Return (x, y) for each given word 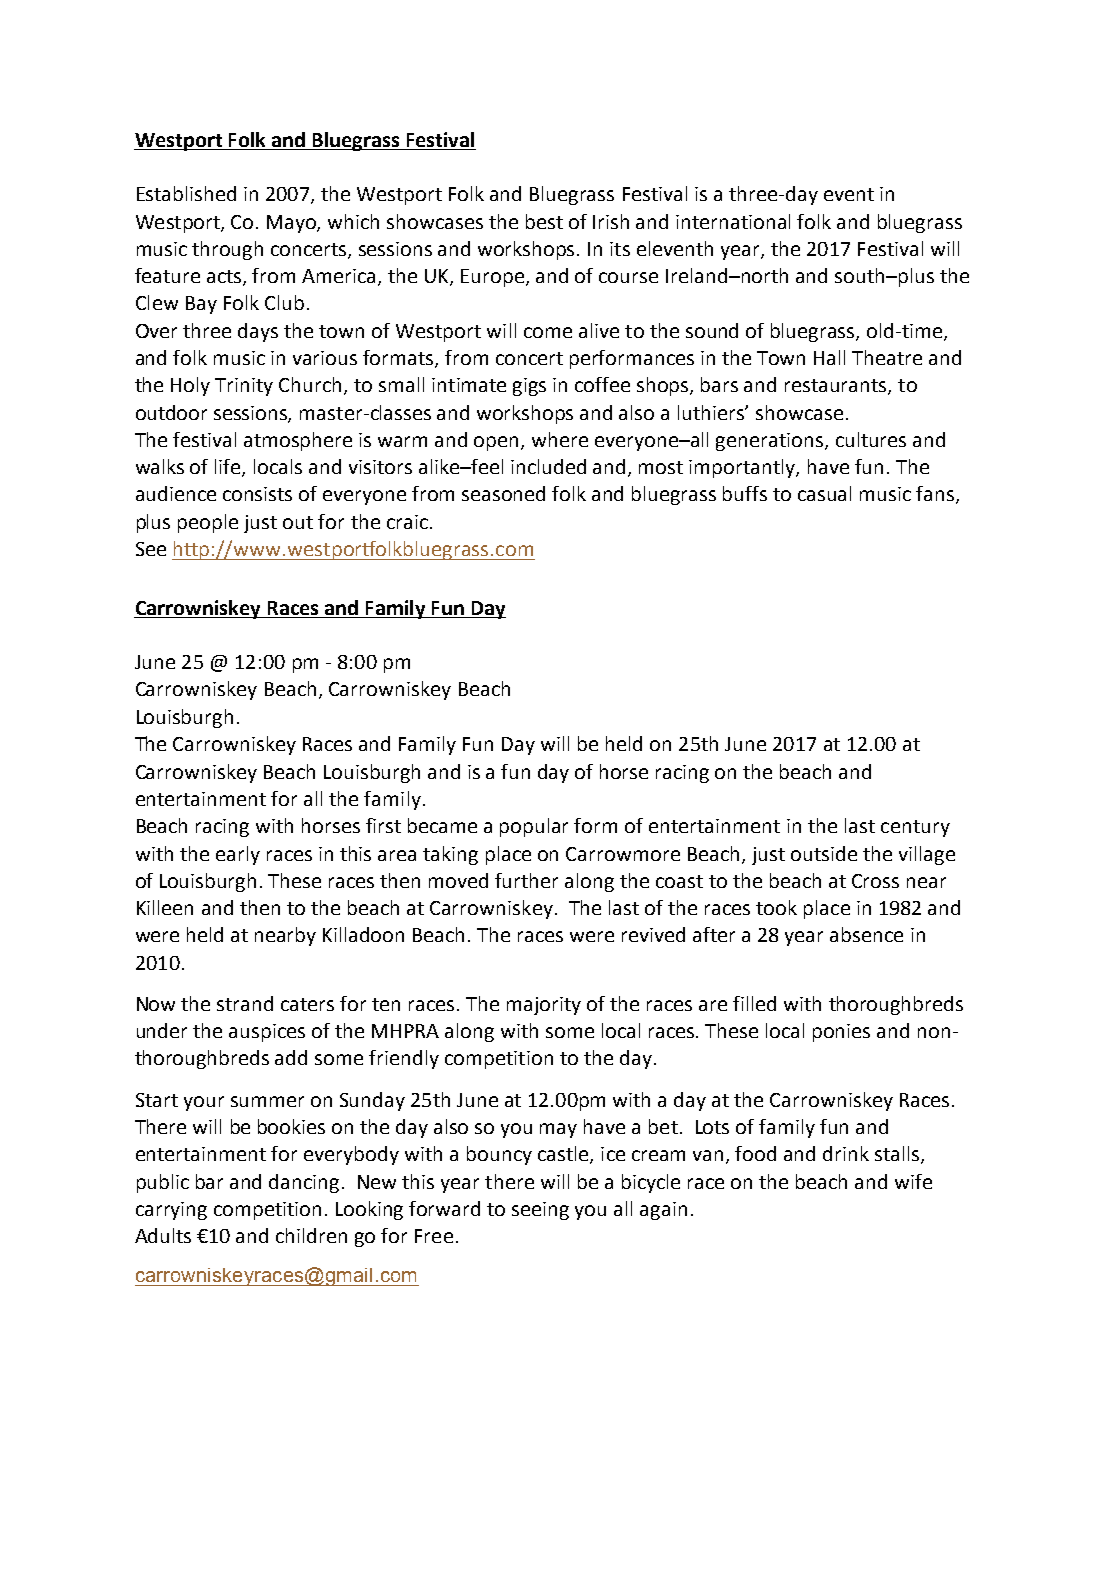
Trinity (244, 387)
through (227, 250)
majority (544, 1006)
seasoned (503, 493)
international (733, 221)
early (238, 855)
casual (824, 493)
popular (534, 827)
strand (245, 1003)
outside (824, 853)
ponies (841, 1033)
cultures (871, 439)
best (544, 221)
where (560, 439)
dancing (304, 1183)
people (208, 523)
